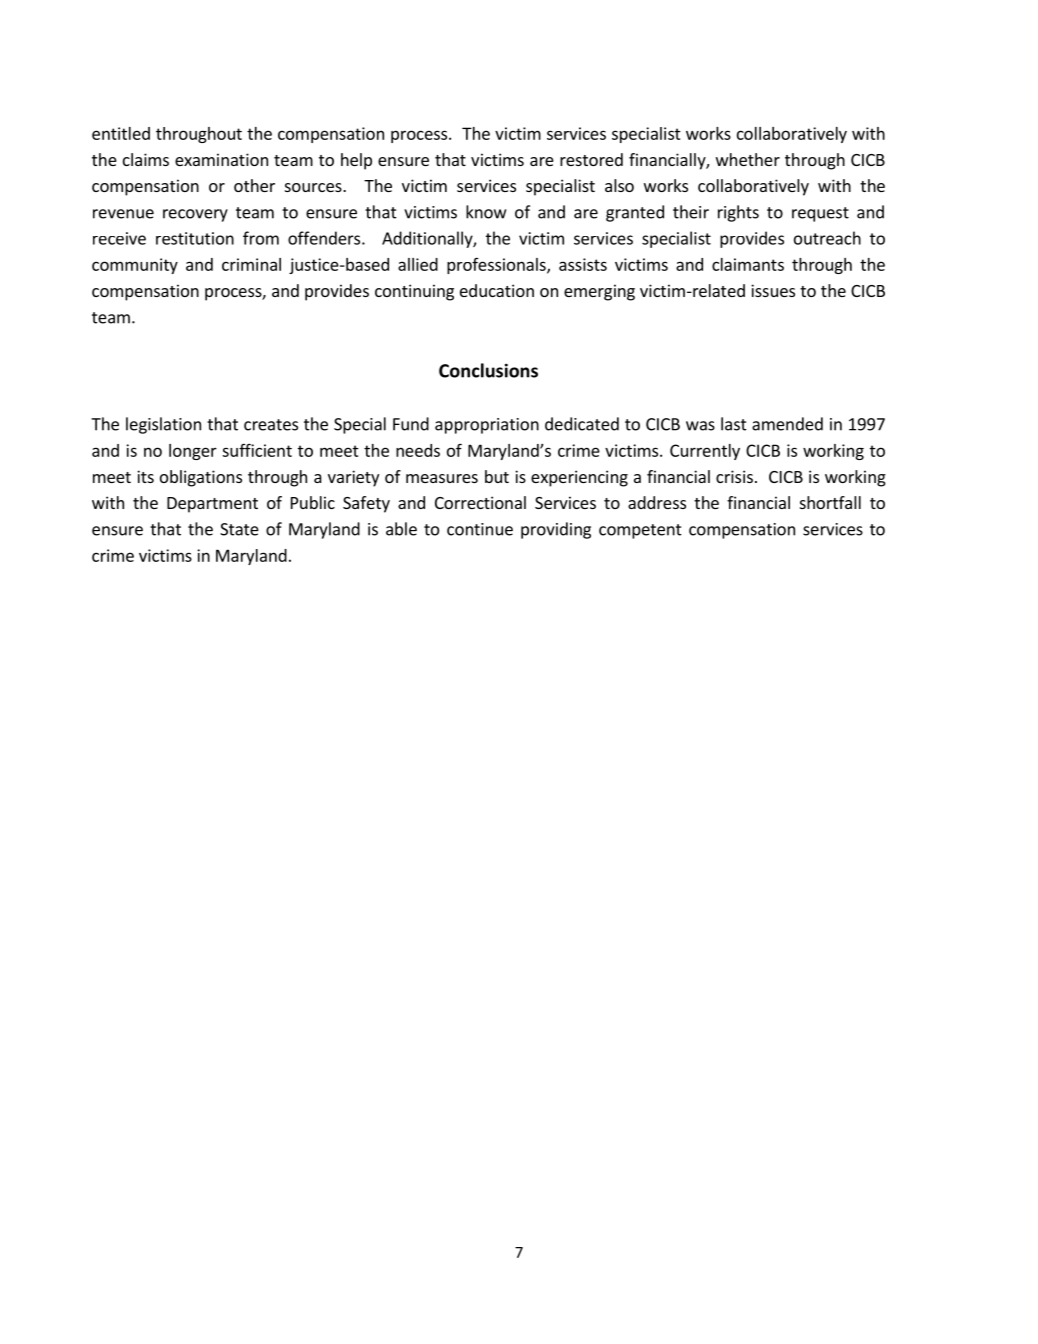 The height and width of the screenshot is (1344, 1038). What do you see at coordinates (488, 370) in the screenshot?
I see `Conclusions` at bounding box center [488, 370].
